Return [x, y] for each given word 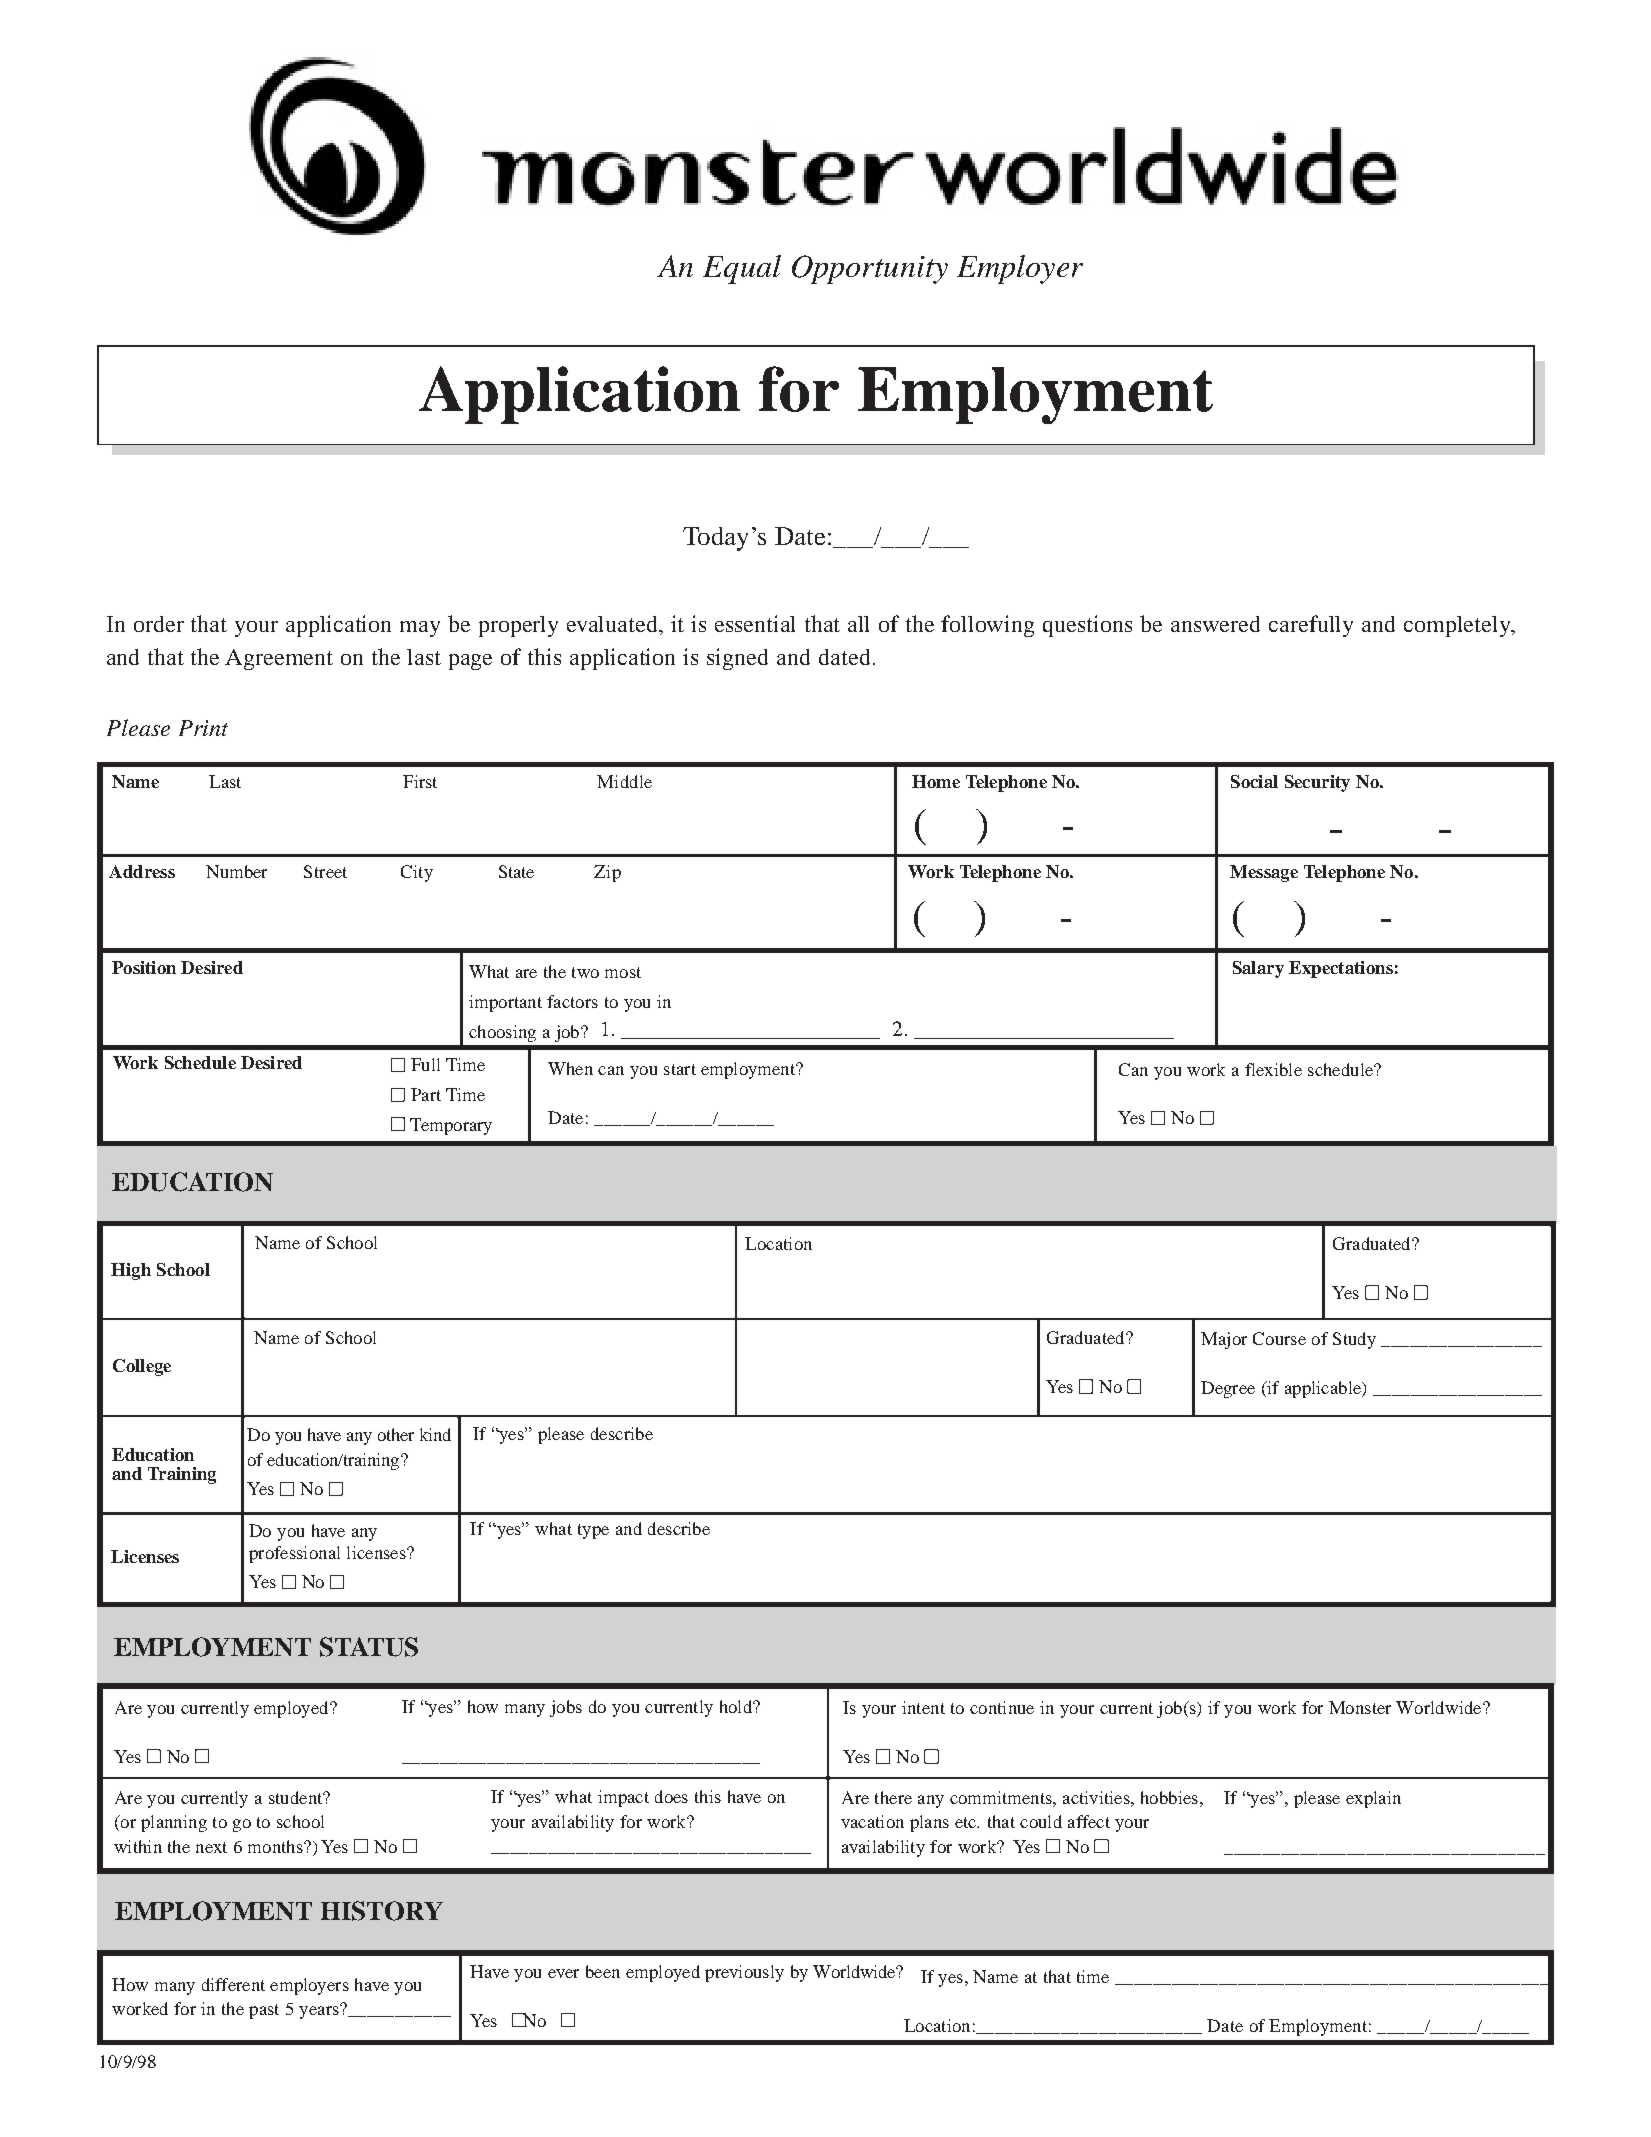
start [680, 1069]
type [593, 1531]
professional [294, 1554]
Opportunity [870, 269]
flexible [1273, 1069]
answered [1215, 624]
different [233, 1984]
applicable [1324, 1389]
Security [1317, 783]
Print [203, 728]
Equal [742, 269]
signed [737, 659]
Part [426, 1094]
